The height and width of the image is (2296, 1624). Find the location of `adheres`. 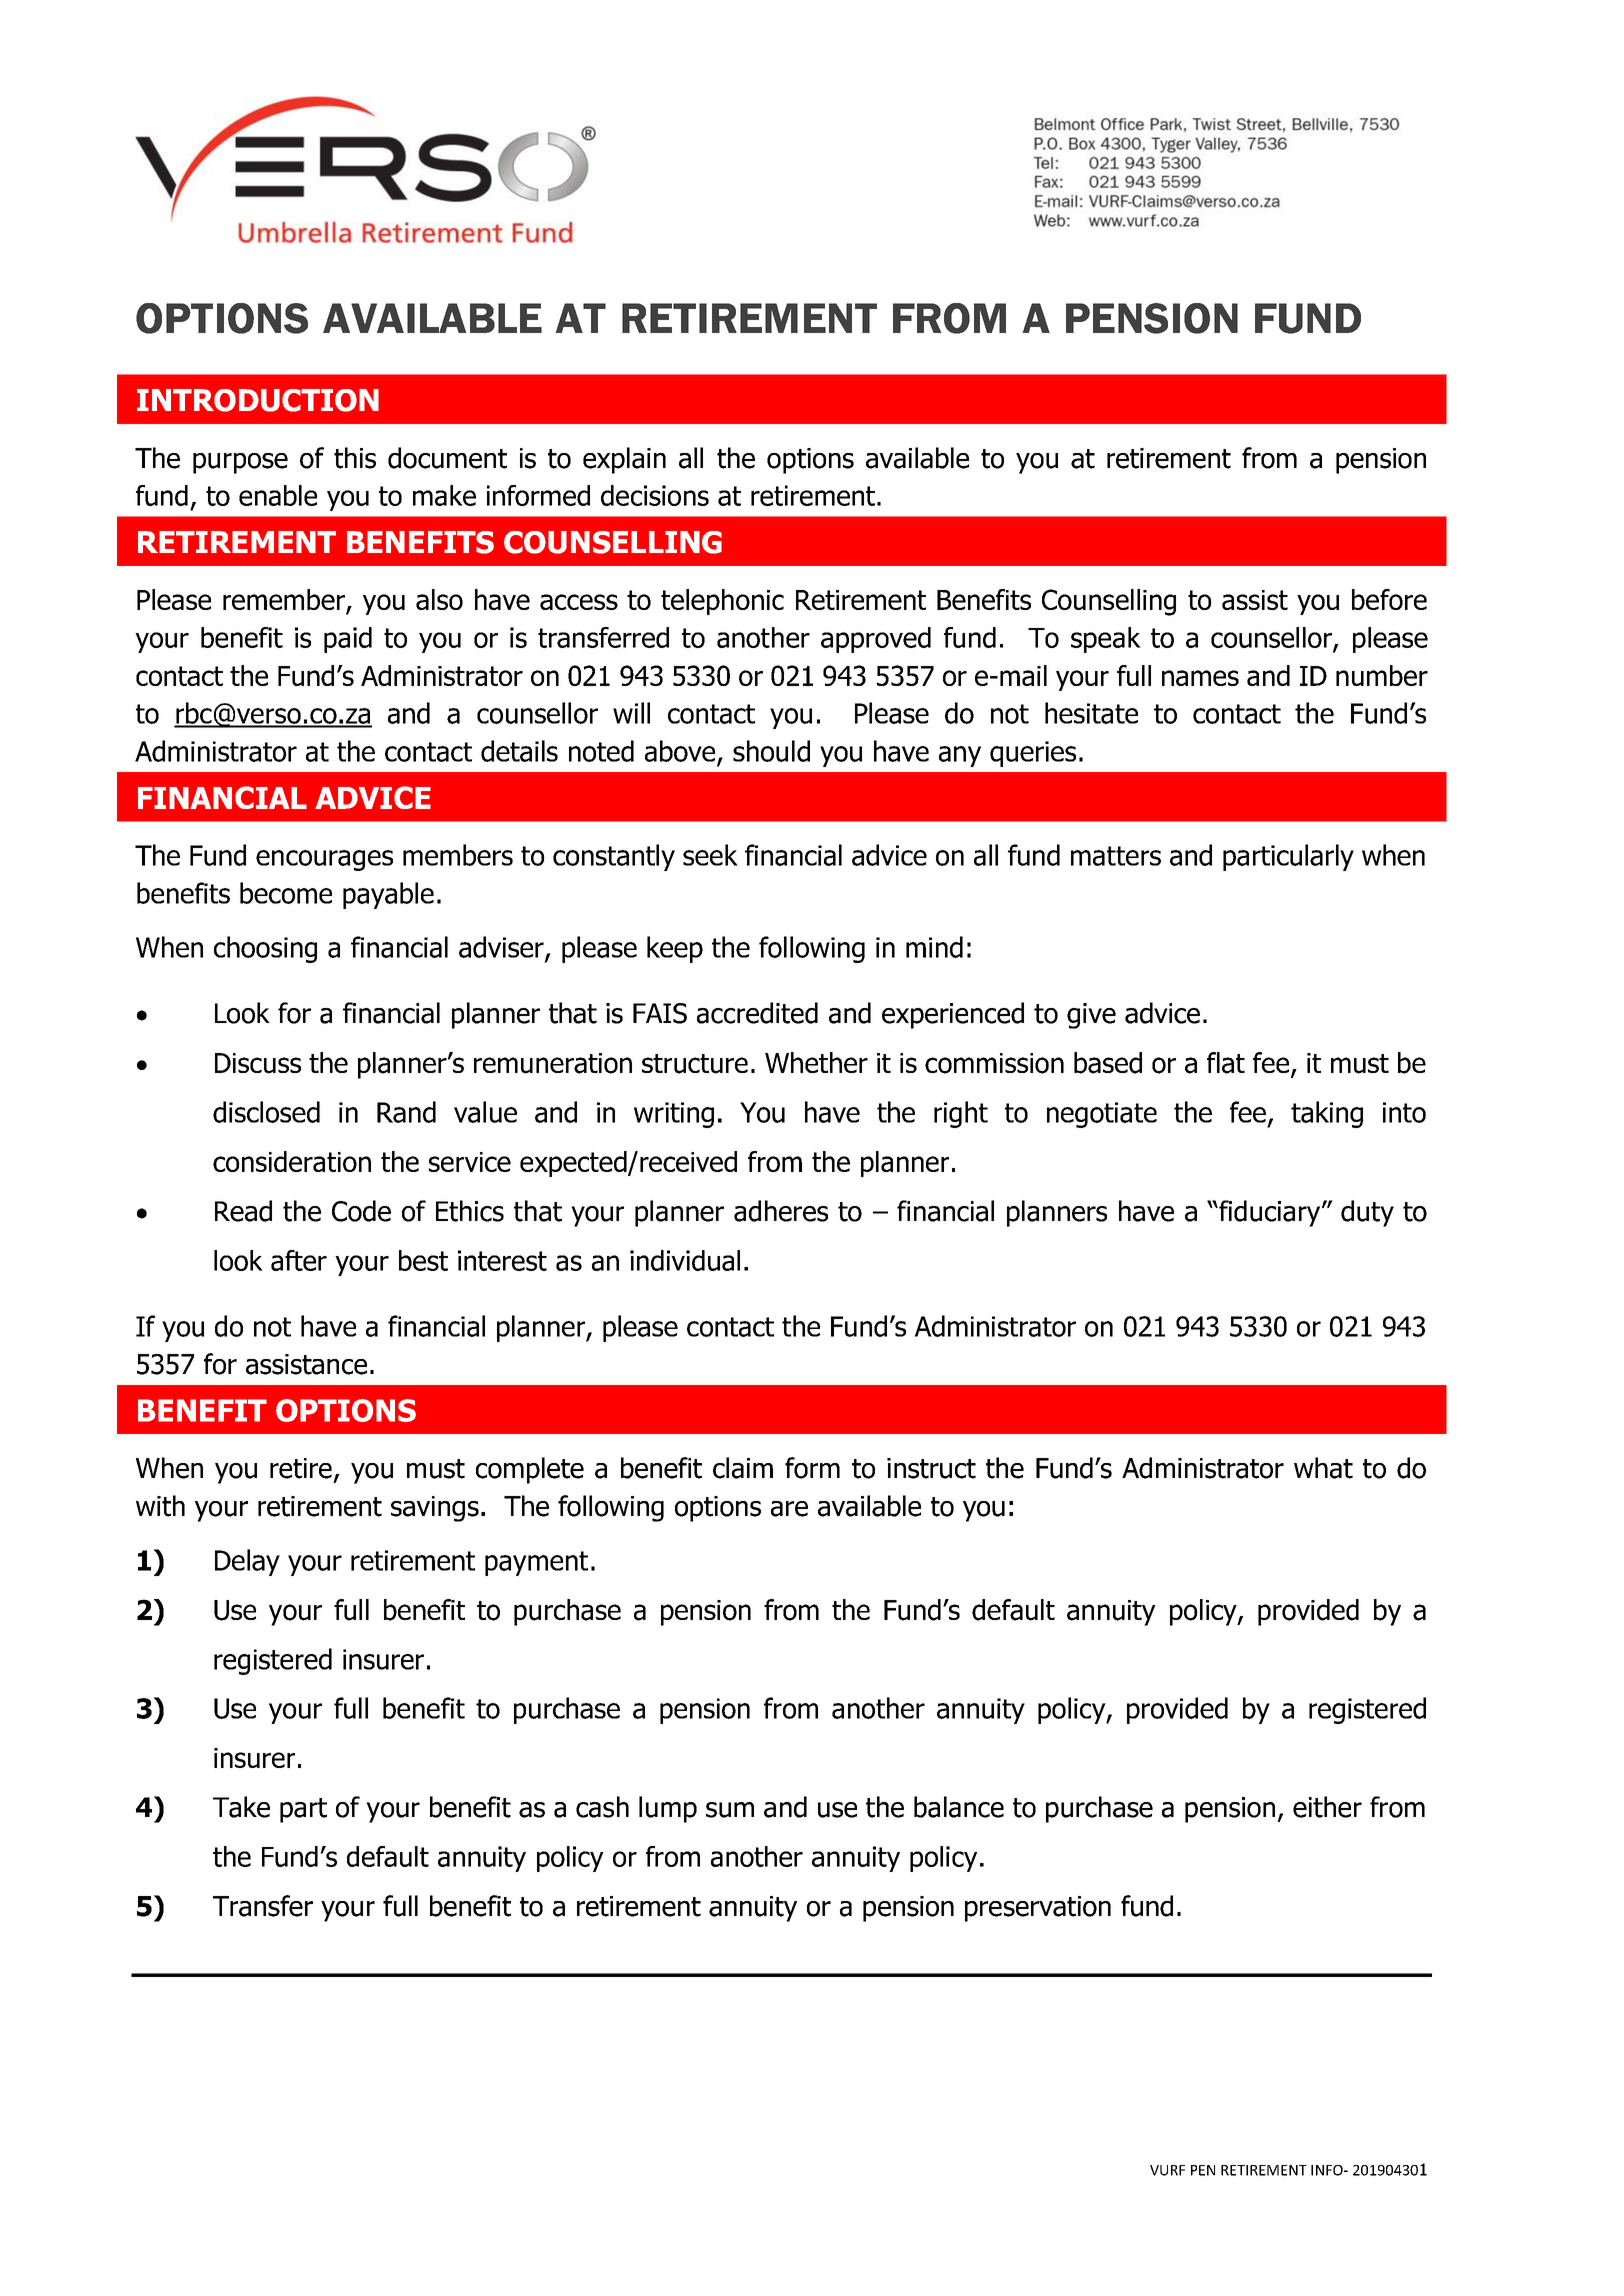

adheres is located at coordinates (781, 1211).
